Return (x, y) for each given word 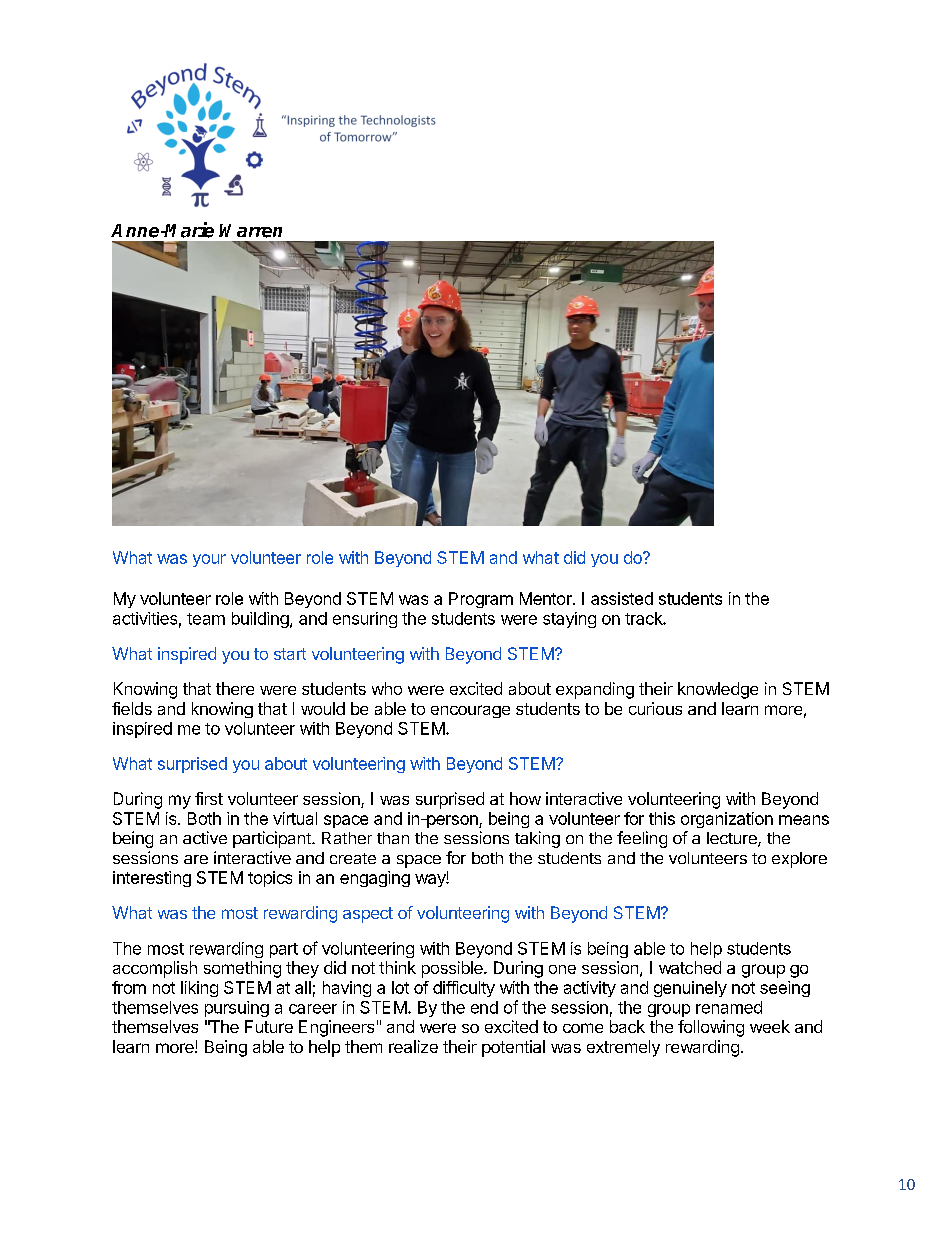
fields (132, 708)
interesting (152, 879)
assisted (622, 598)
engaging (375, 879)
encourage (470, 711)
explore (799, 860)
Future (269, 1026)
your (209, 560)
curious (655, 708)
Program (481, 600)
